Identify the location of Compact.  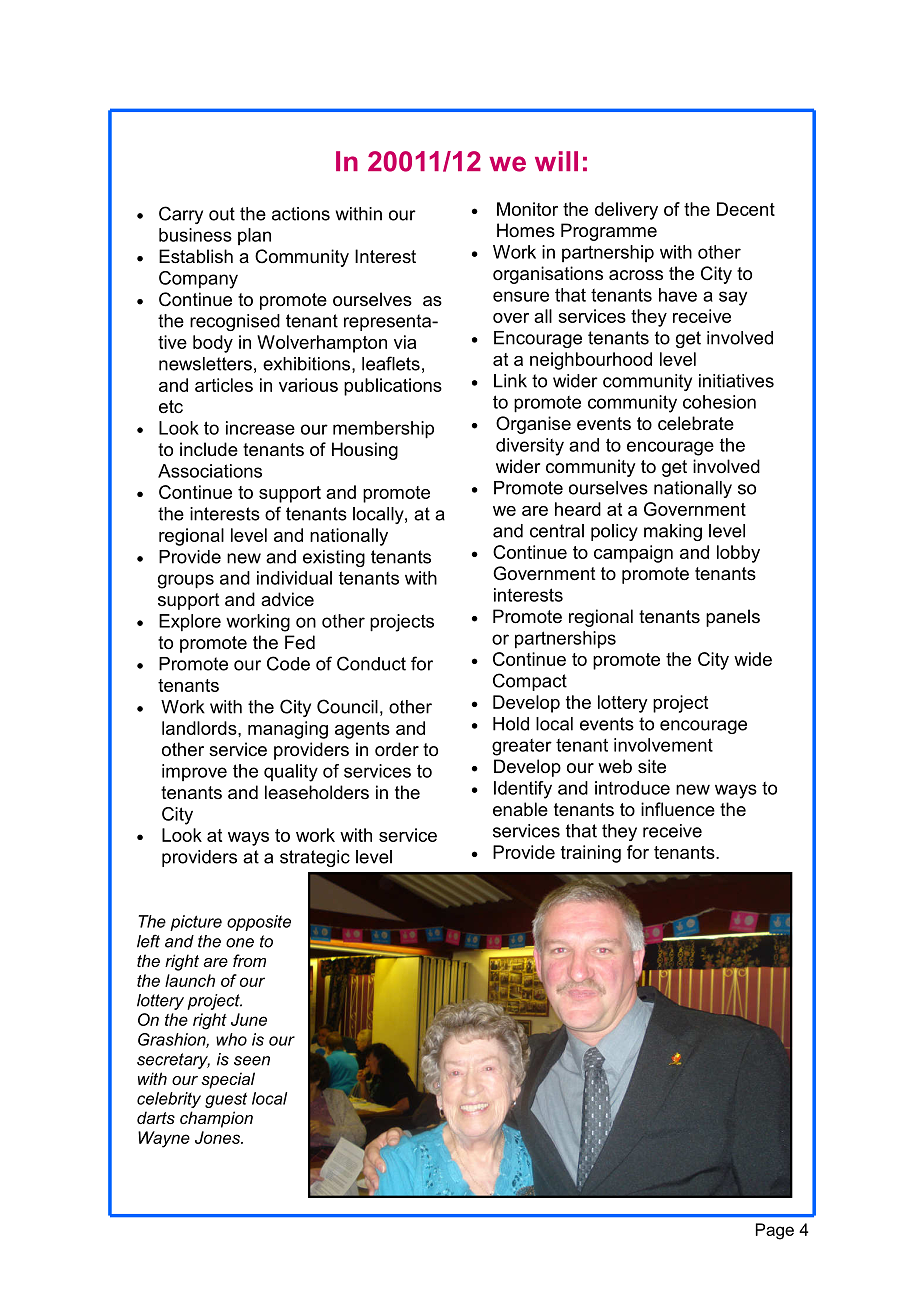
(530, 682).
